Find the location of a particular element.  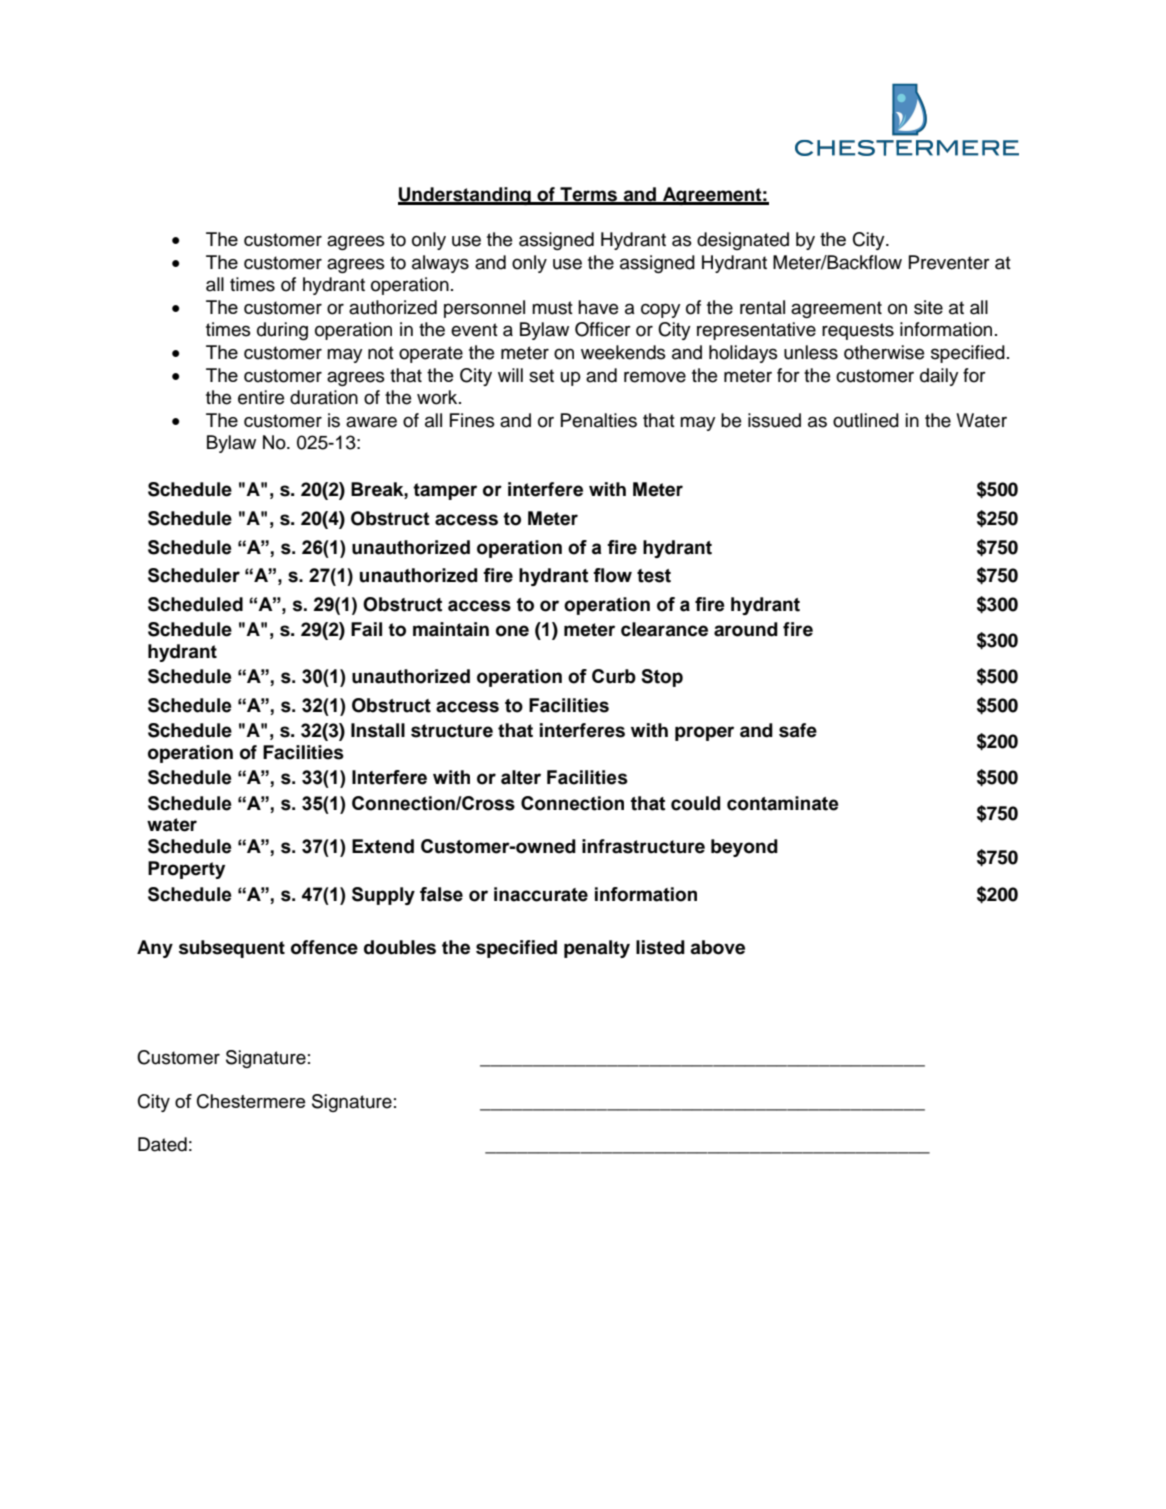

designated is located at coordinates (743, 241).
